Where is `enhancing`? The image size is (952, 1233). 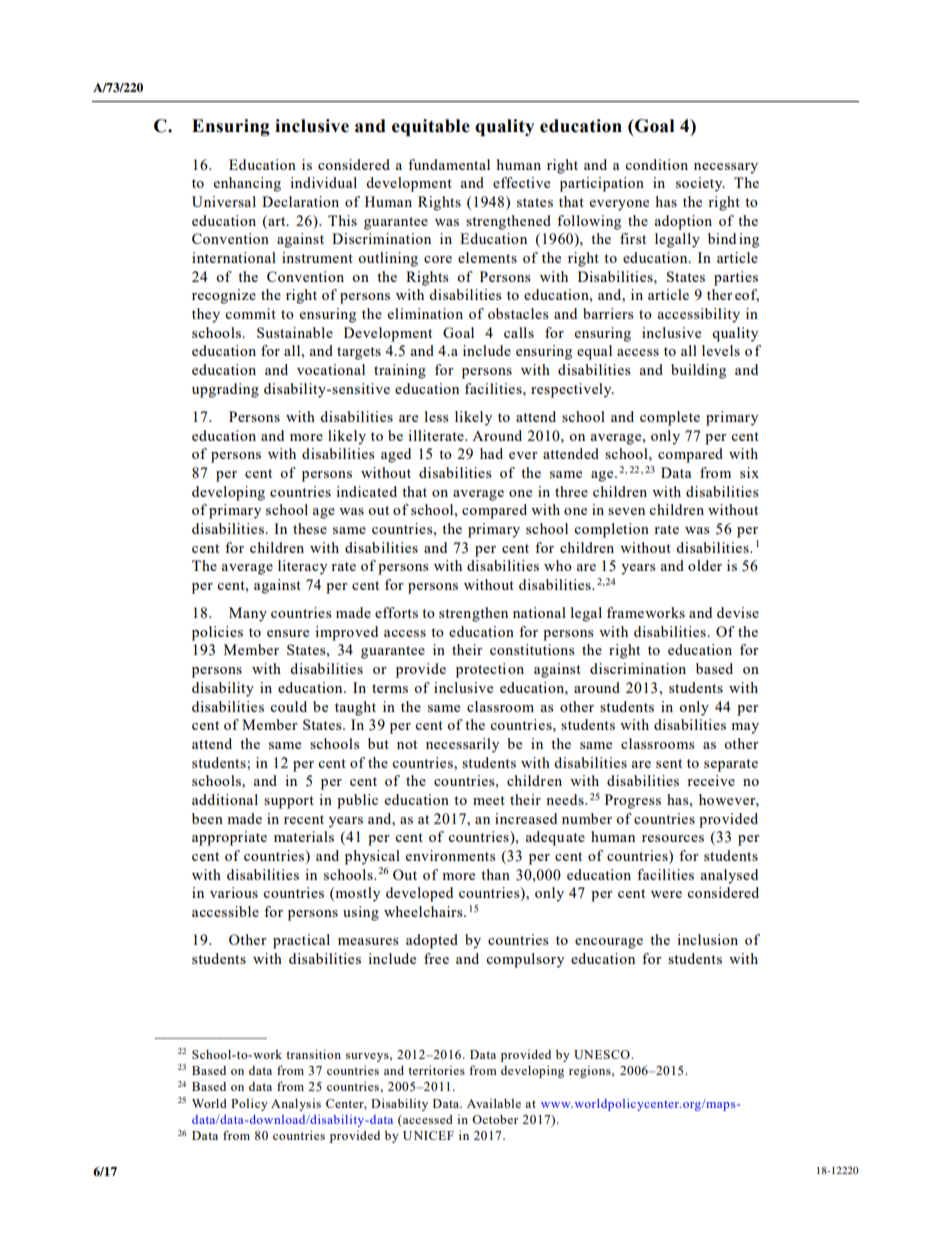
enhancing is located at coordinates (247, 184).
